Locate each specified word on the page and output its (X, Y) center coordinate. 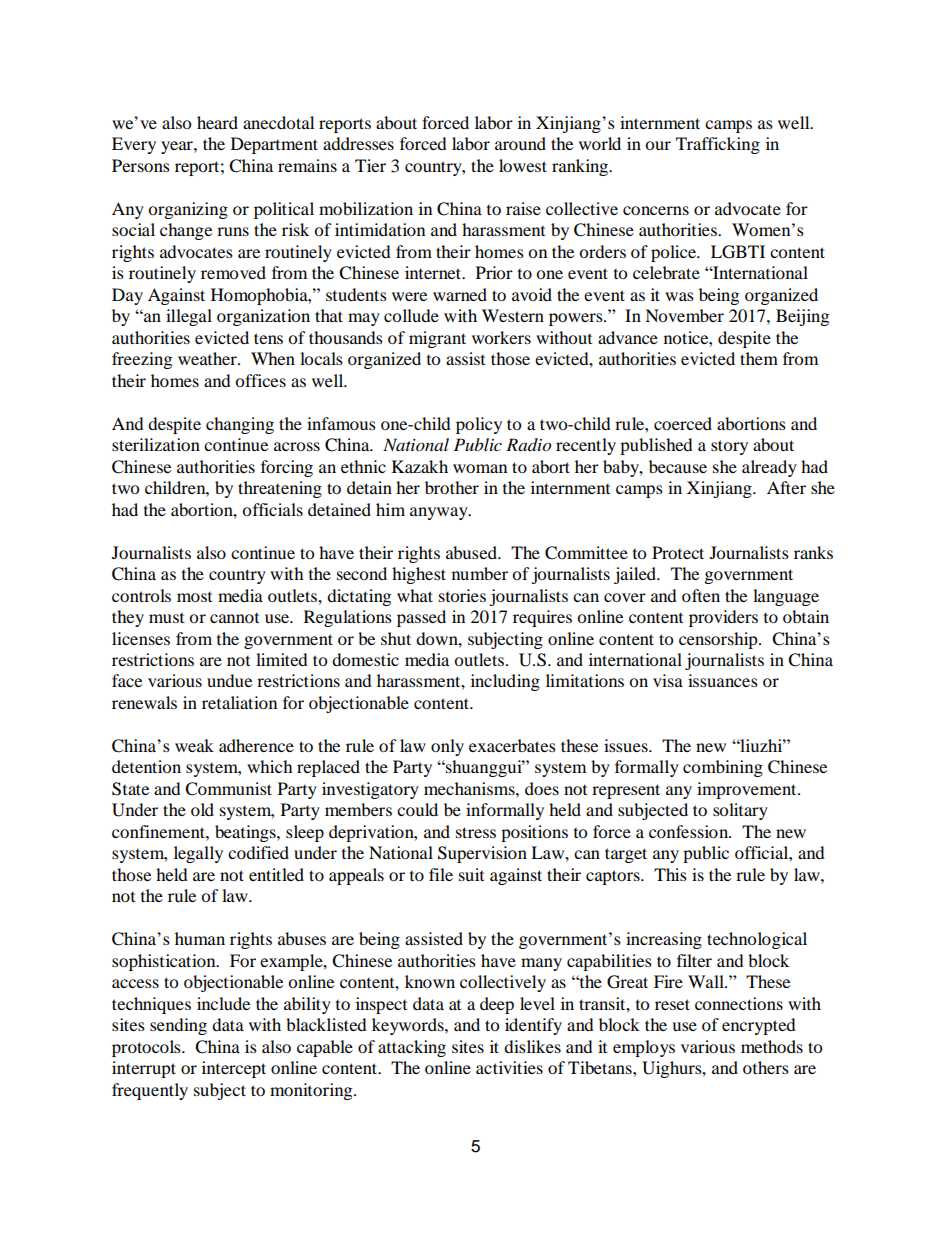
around (520, 143)
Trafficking (718, 145)
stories (462, 595)
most (194, 597)
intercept (234, 1069)
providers (723, 618)
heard (217, 122)
